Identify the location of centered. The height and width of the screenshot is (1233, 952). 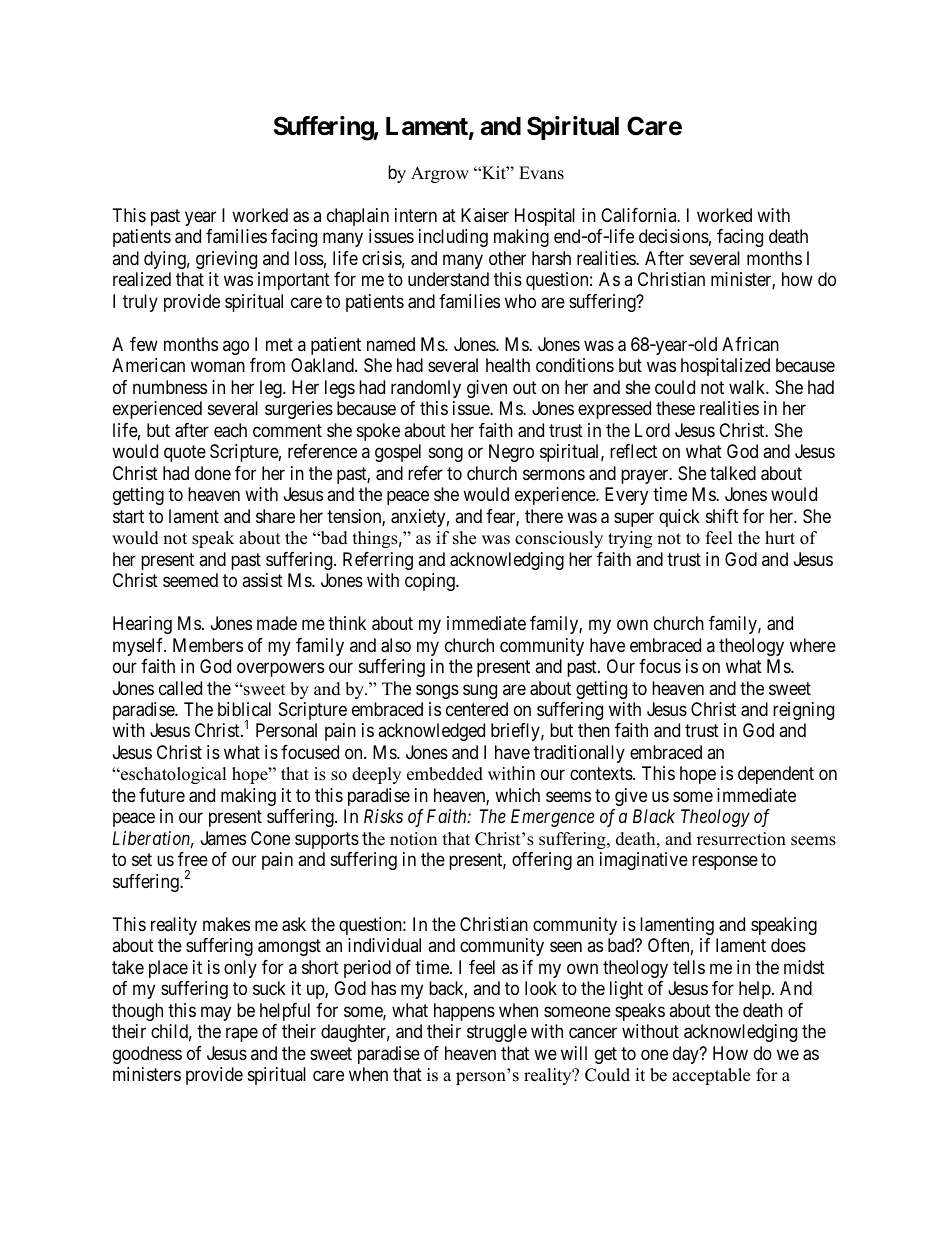
(477, 709).
